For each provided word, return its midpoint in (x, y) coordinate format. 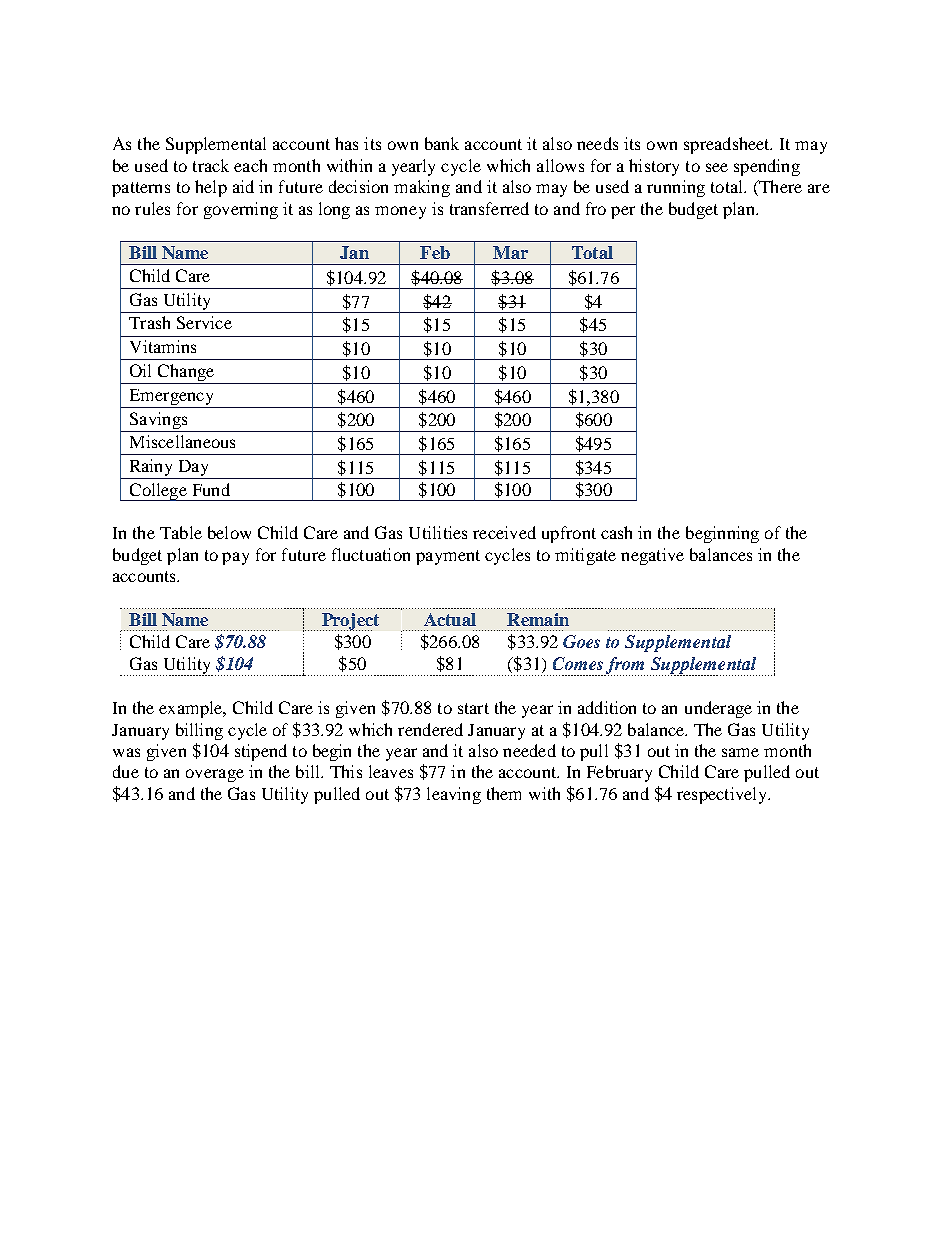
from (626, 666)
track (211, 165)
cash (616, 532)
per (623, 212)
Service (204, 322)
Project (349, 622)
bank (442, 143)
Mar (510, 252)
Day (193, 469)
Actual (450, 619)
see (717, 167)
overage (215, 775)
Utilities (438, 532)
